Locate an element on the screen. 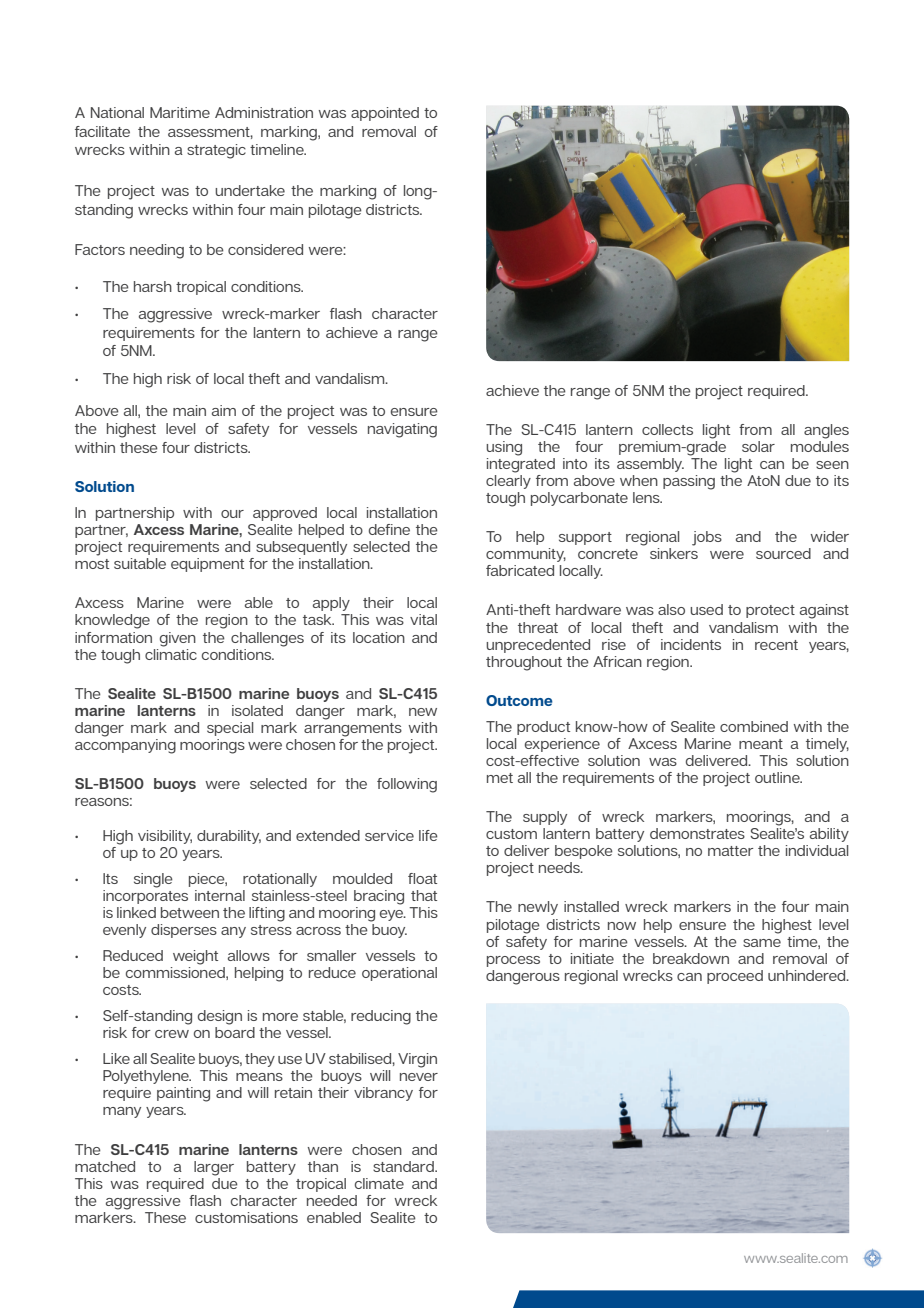  recent is located at coordinates (776, 645).
